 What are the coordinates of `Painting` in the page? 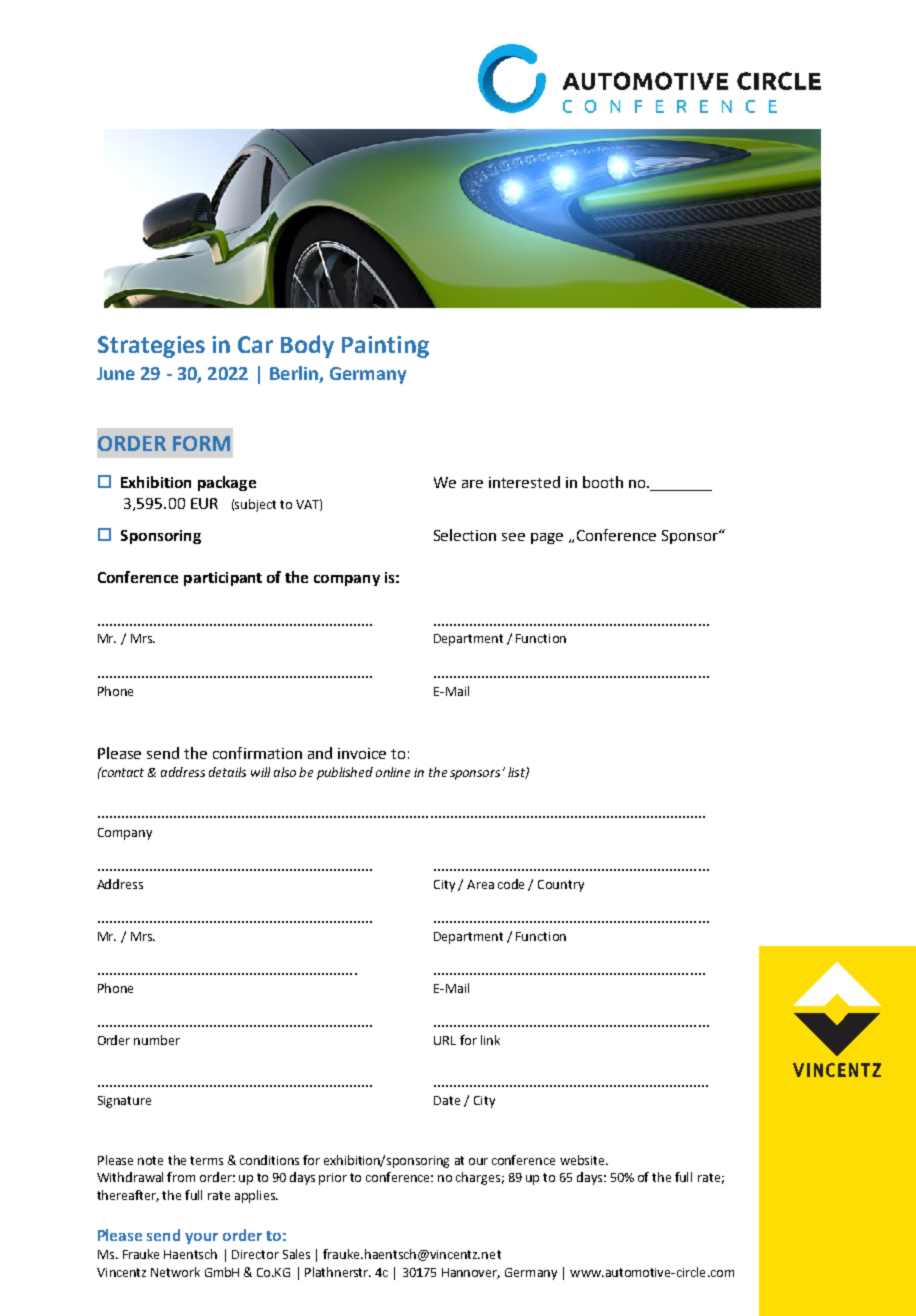 It's located at (385, 347).
